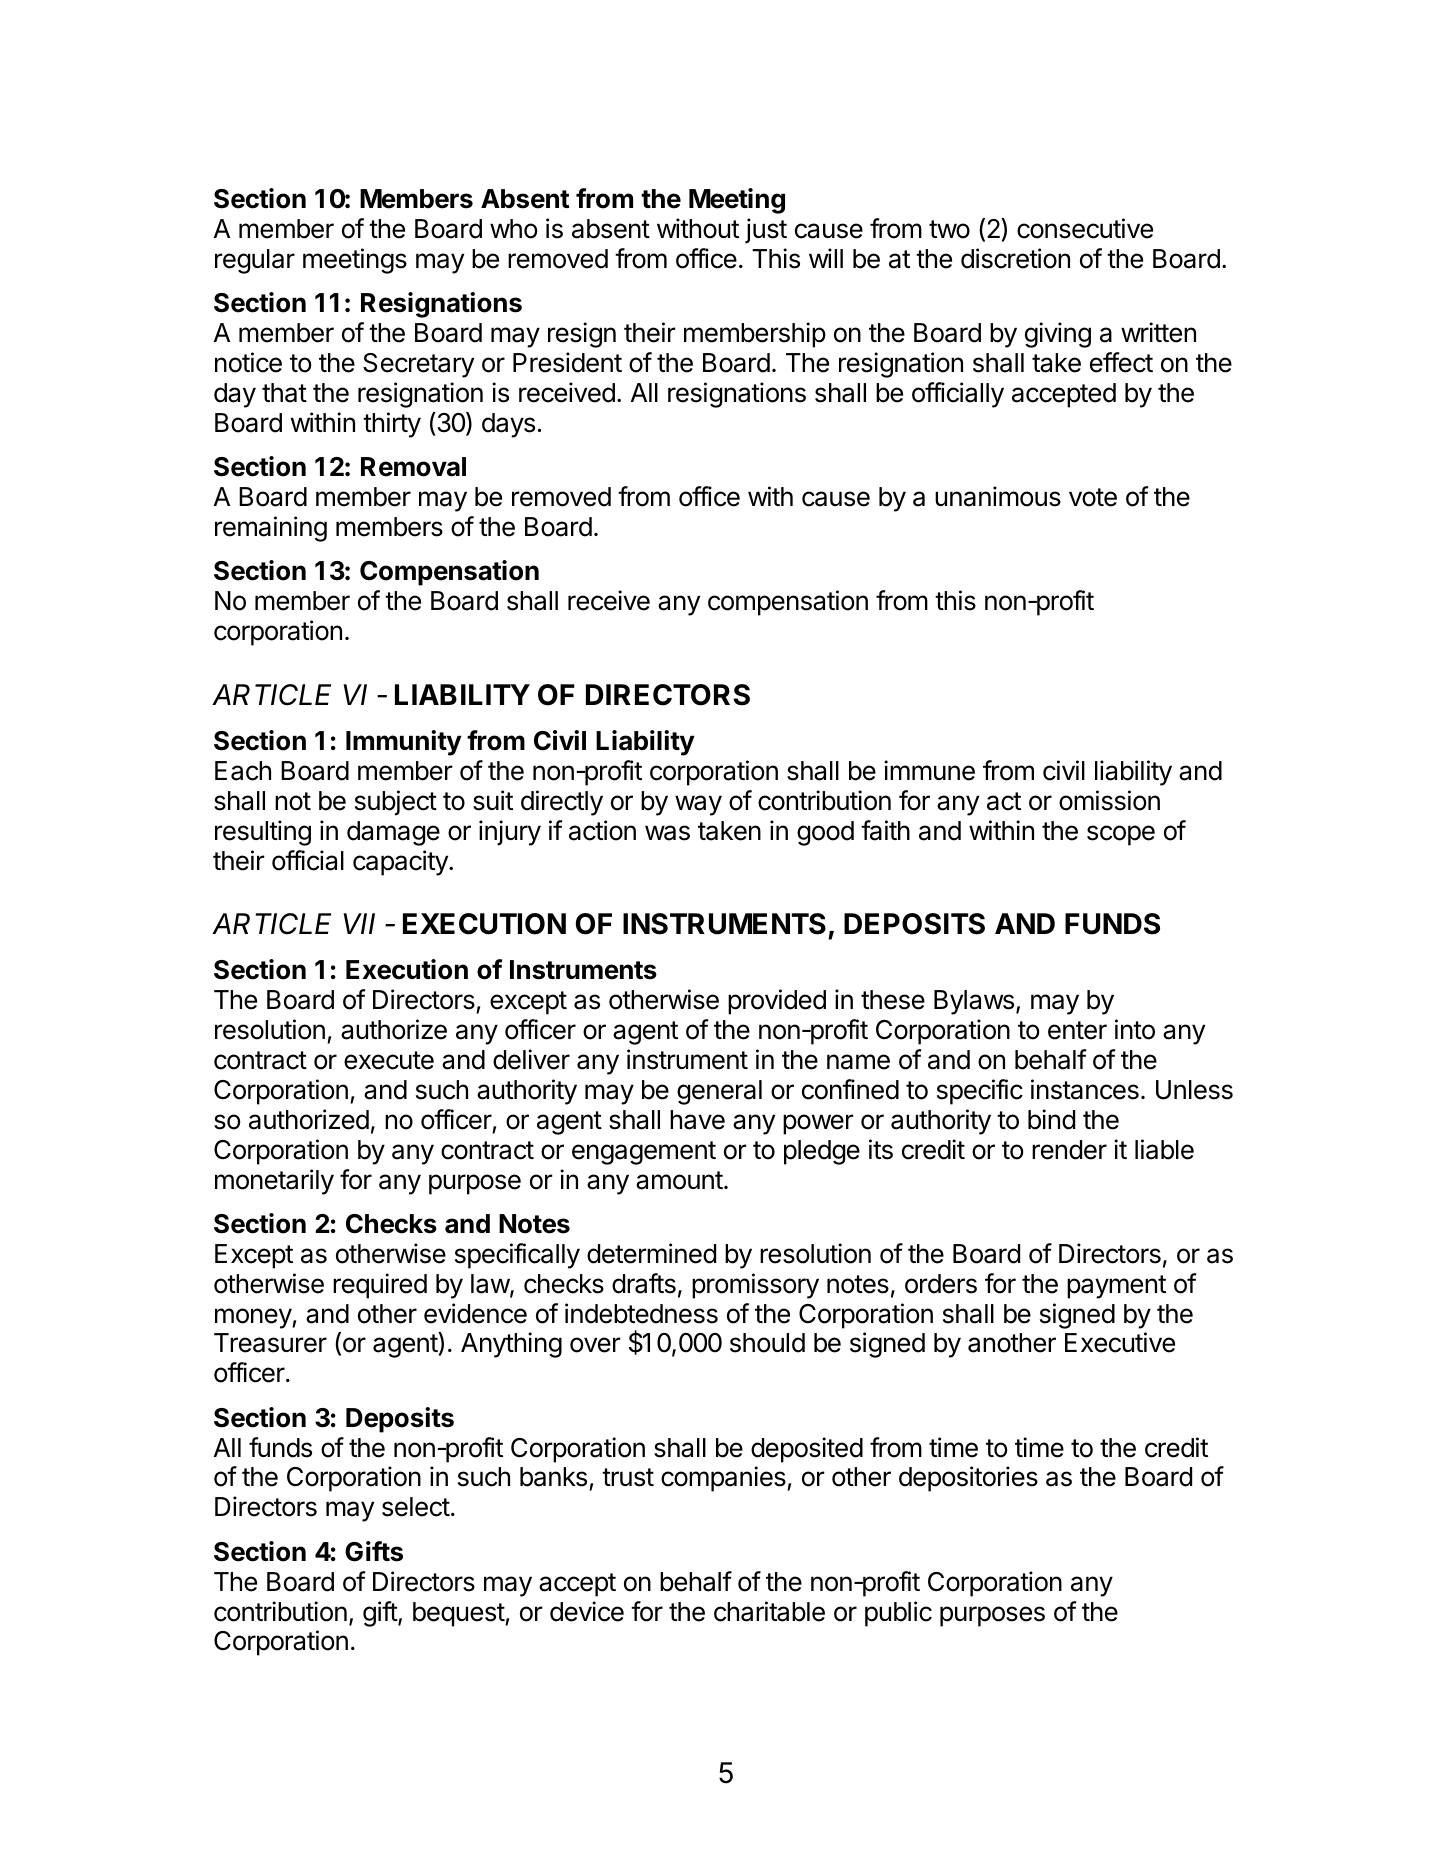 Image resolution: width=1449 pixels, height=1875 pixels. What do you see at coordinates (769, 1611) in the document?
I see `charitable` at bounding box center [769, 1611].
